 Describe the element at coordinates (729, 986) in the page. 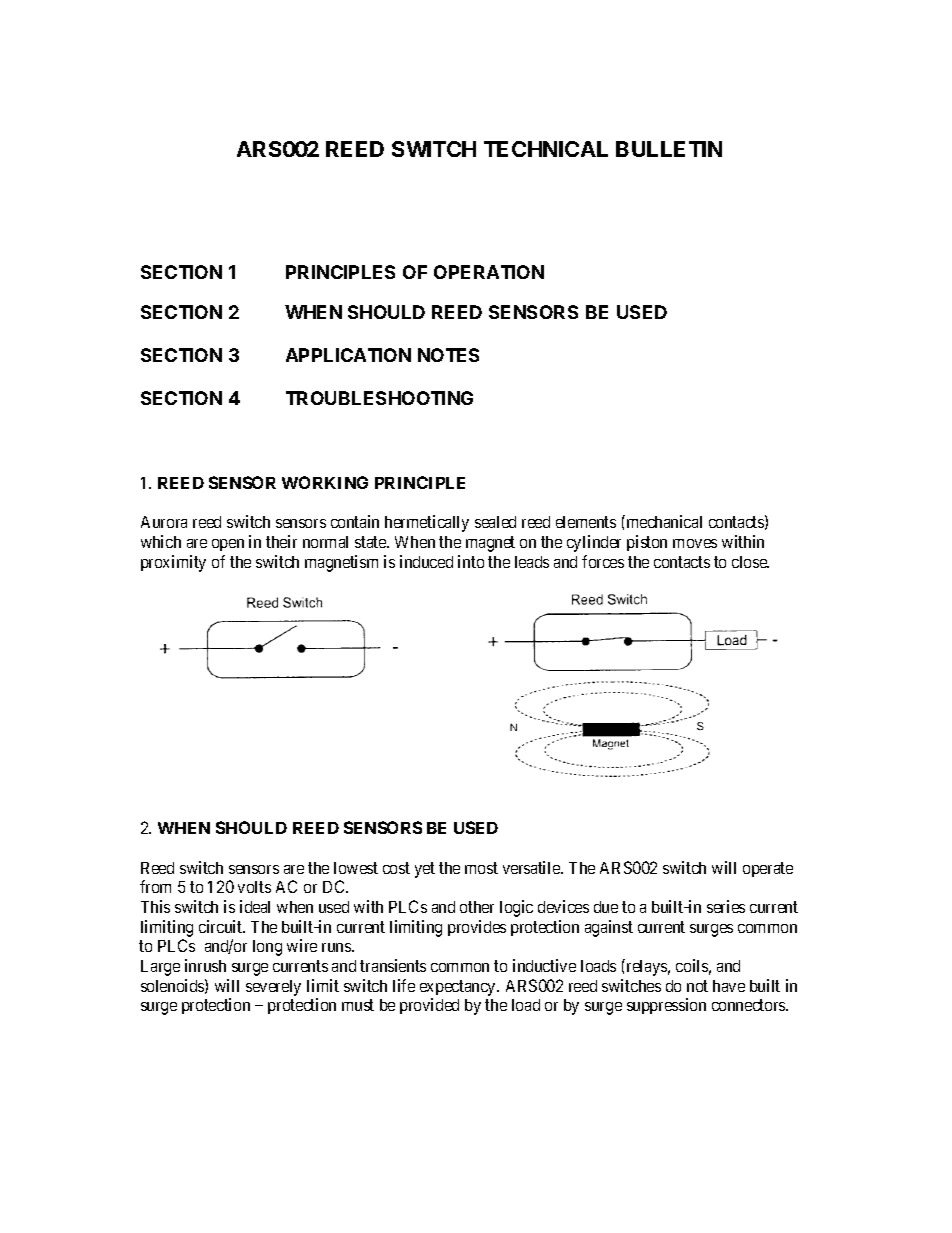

I see `have` at that location.
